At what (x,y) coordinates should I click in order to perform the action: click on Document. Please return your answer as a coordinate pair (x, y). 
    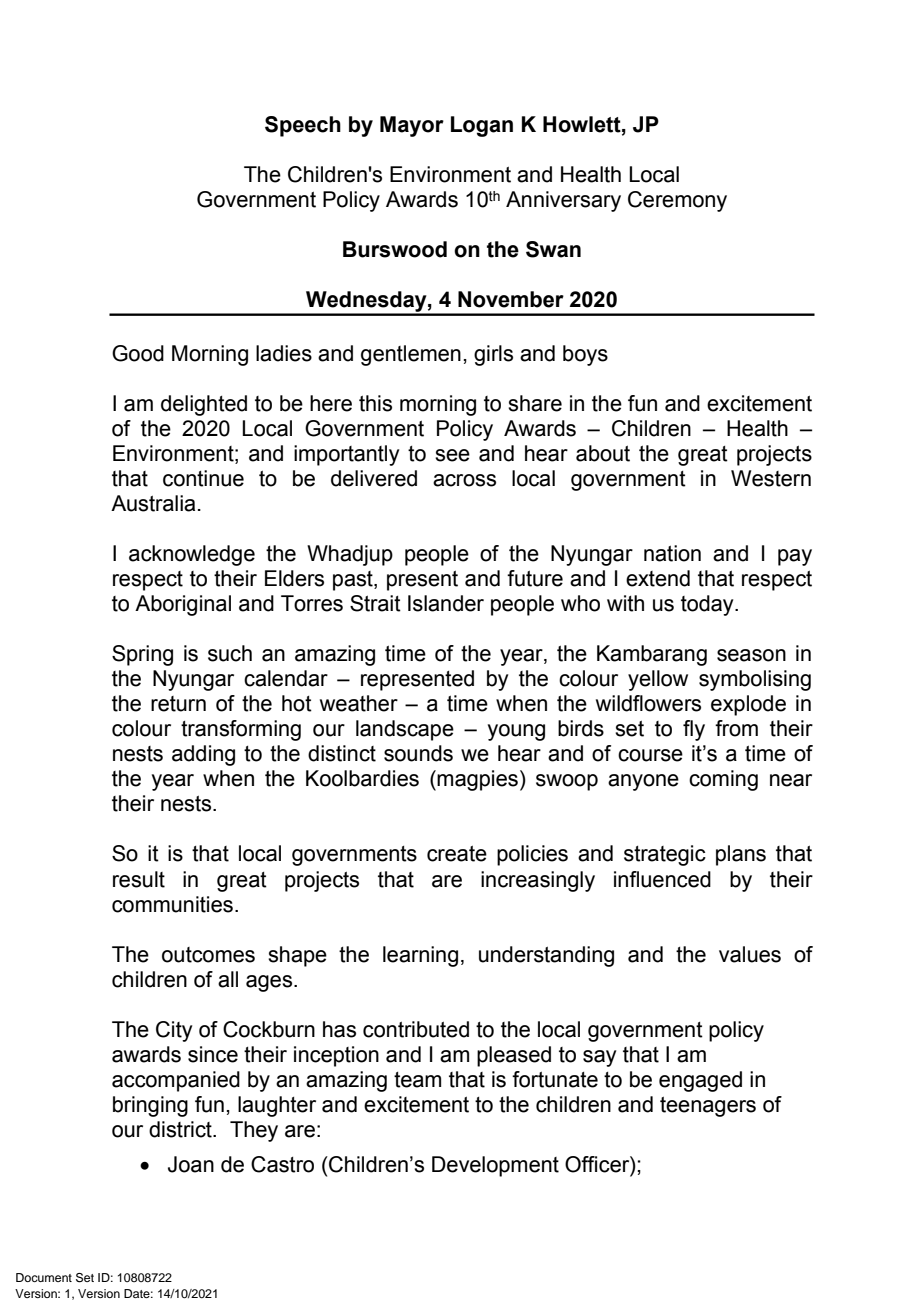
    Looking at the image, I should click on (44, 1277).
